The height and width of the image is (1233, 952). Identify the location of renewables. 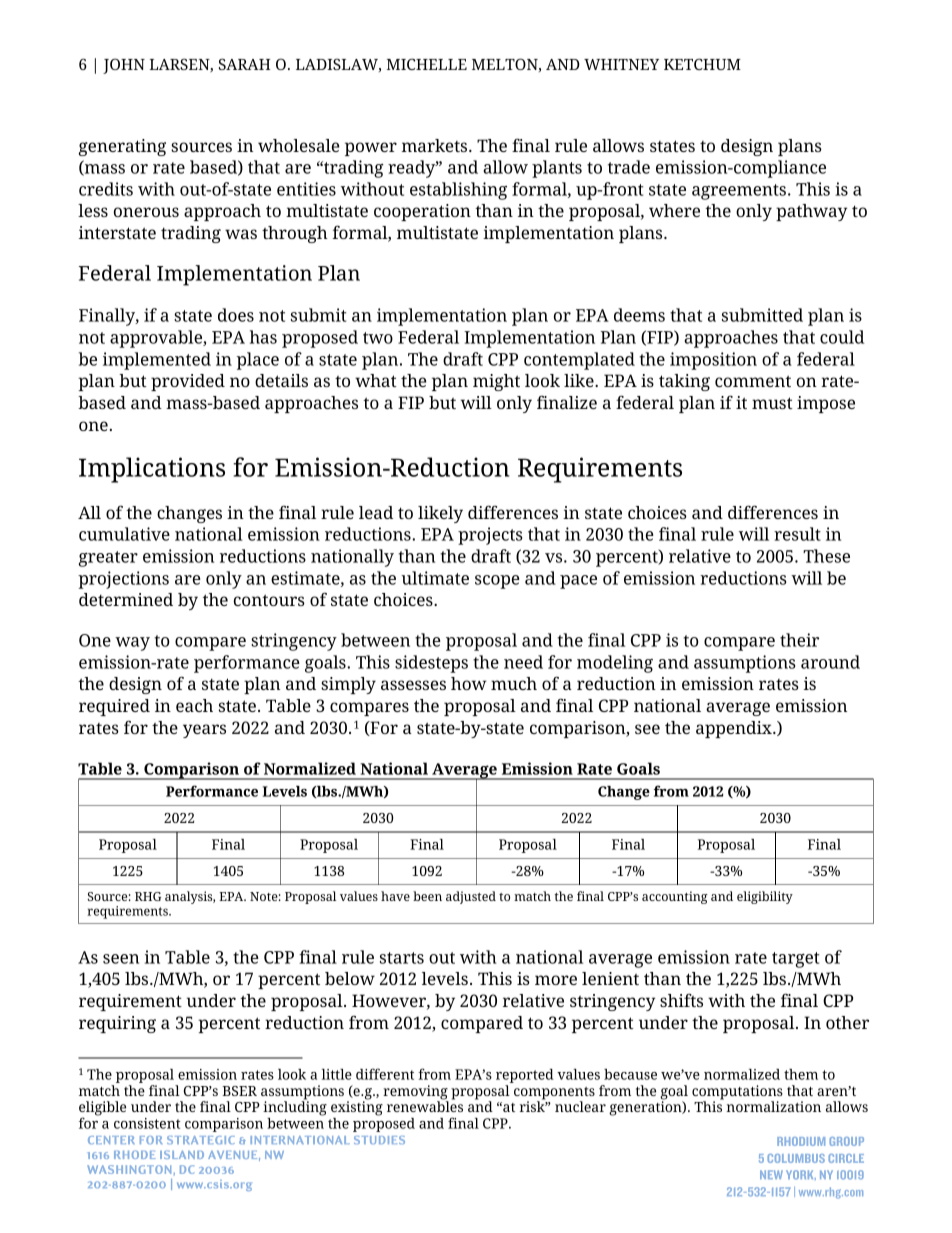
(425, 1105).
